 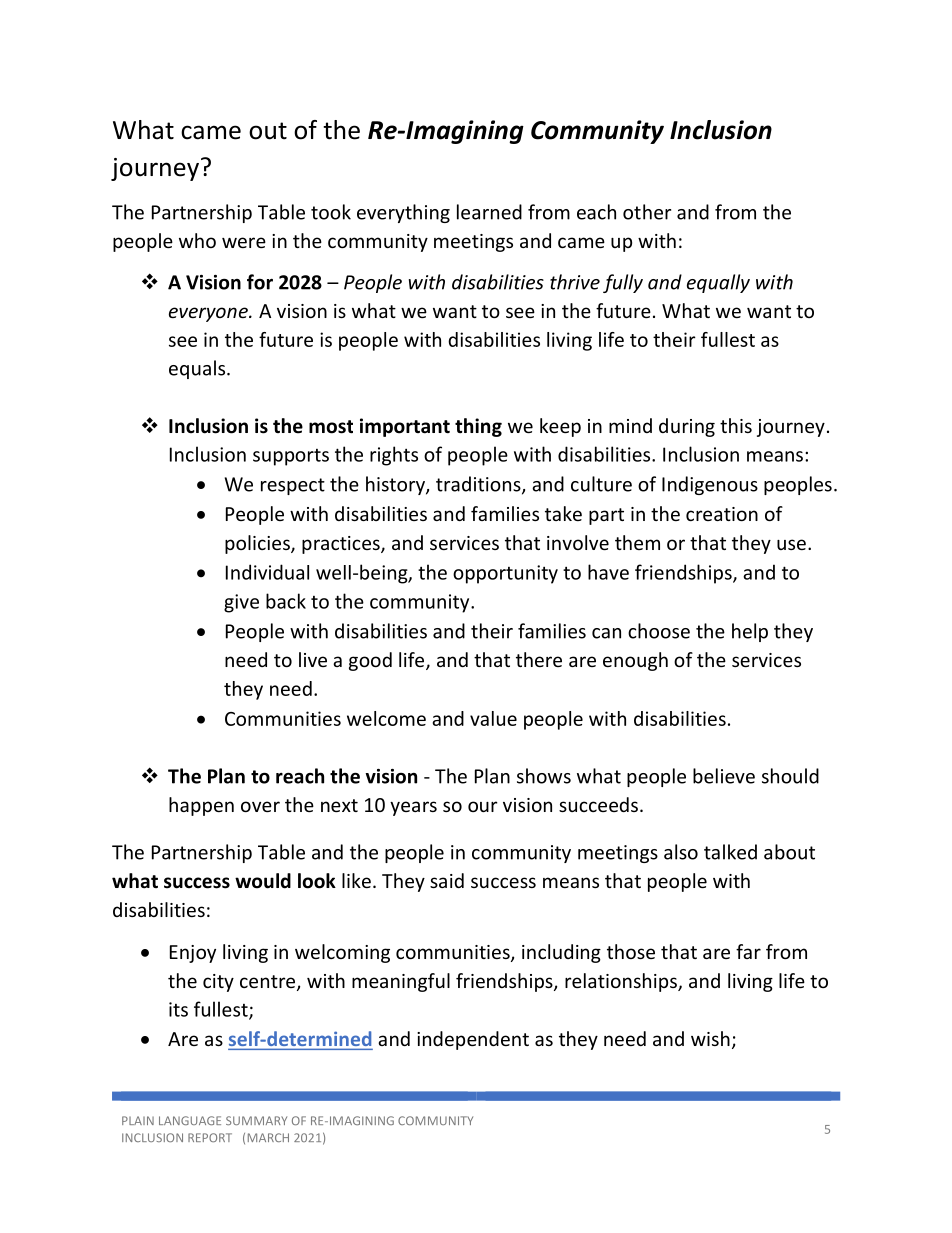 What do you see at coordinates (313, 659) in the screenshot?
I see `live` at bounding box center [313, 659].
